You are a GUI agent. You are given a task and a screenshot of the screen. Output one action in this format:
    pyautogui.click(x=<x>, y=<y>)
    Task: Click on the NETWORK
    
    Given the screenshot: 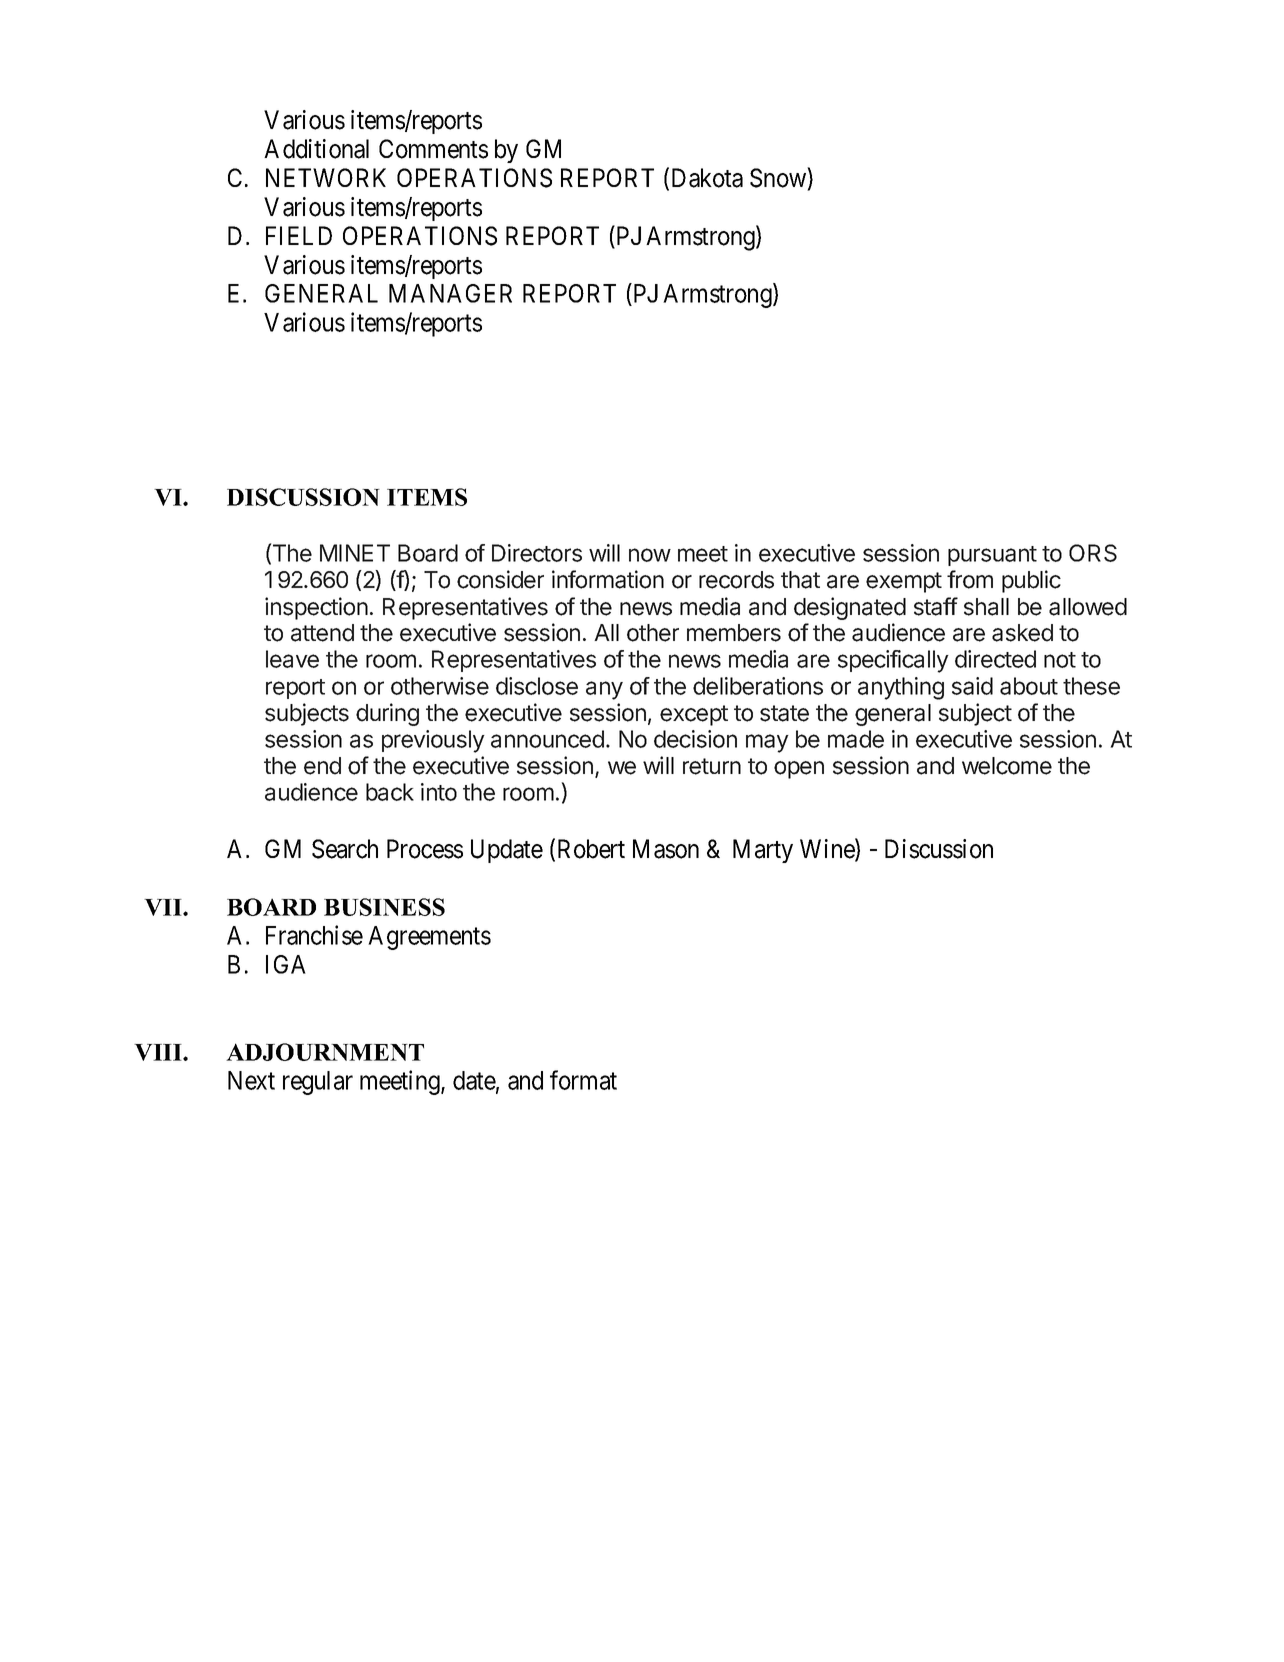 What is the action you would take?
    pyautogui.click(x=326, y=177)
